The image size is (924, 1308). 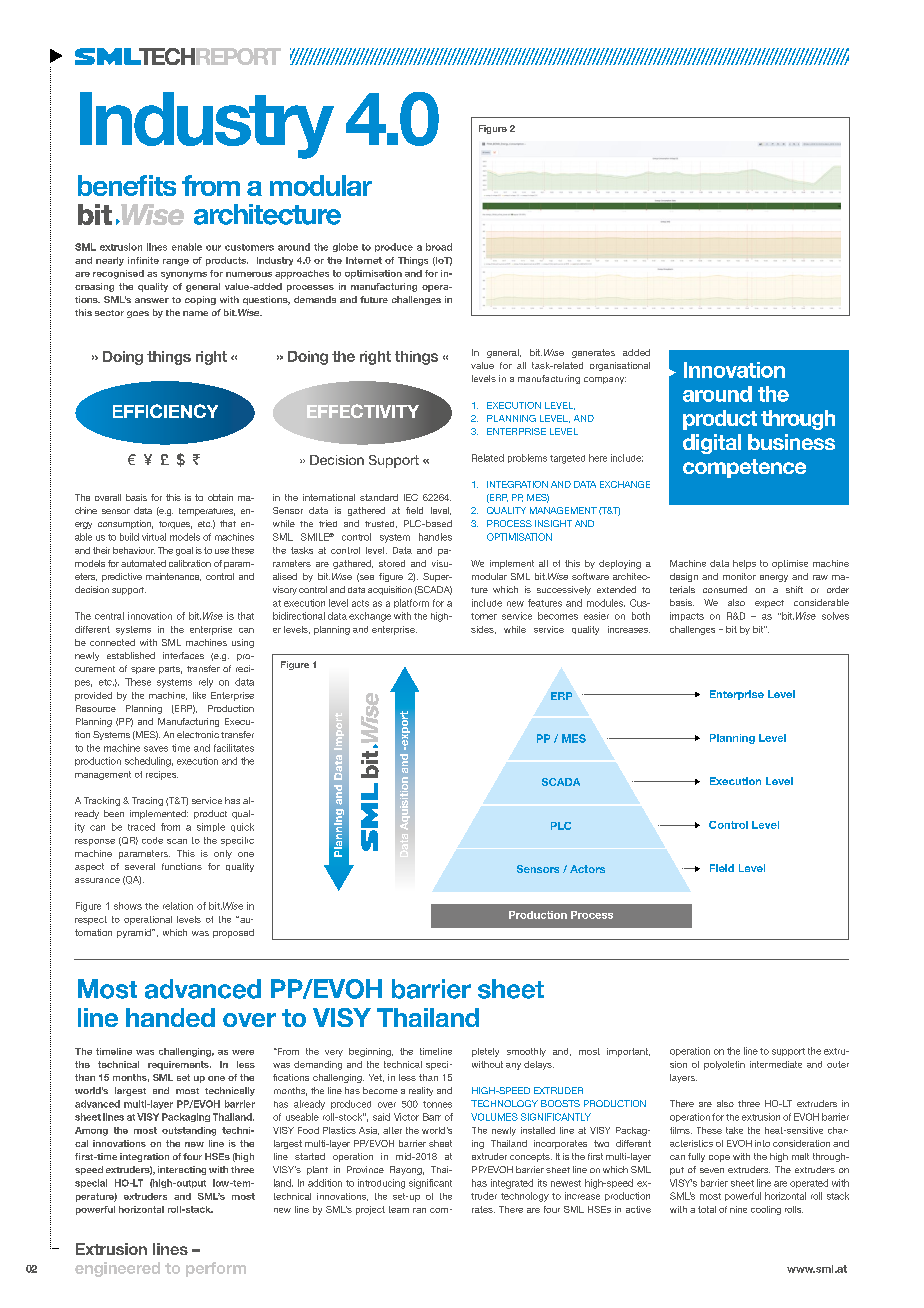 What do you see at coordinates (738, 1209) in the screenshot?
I see `nine` at bounding box center [738, 1209].
